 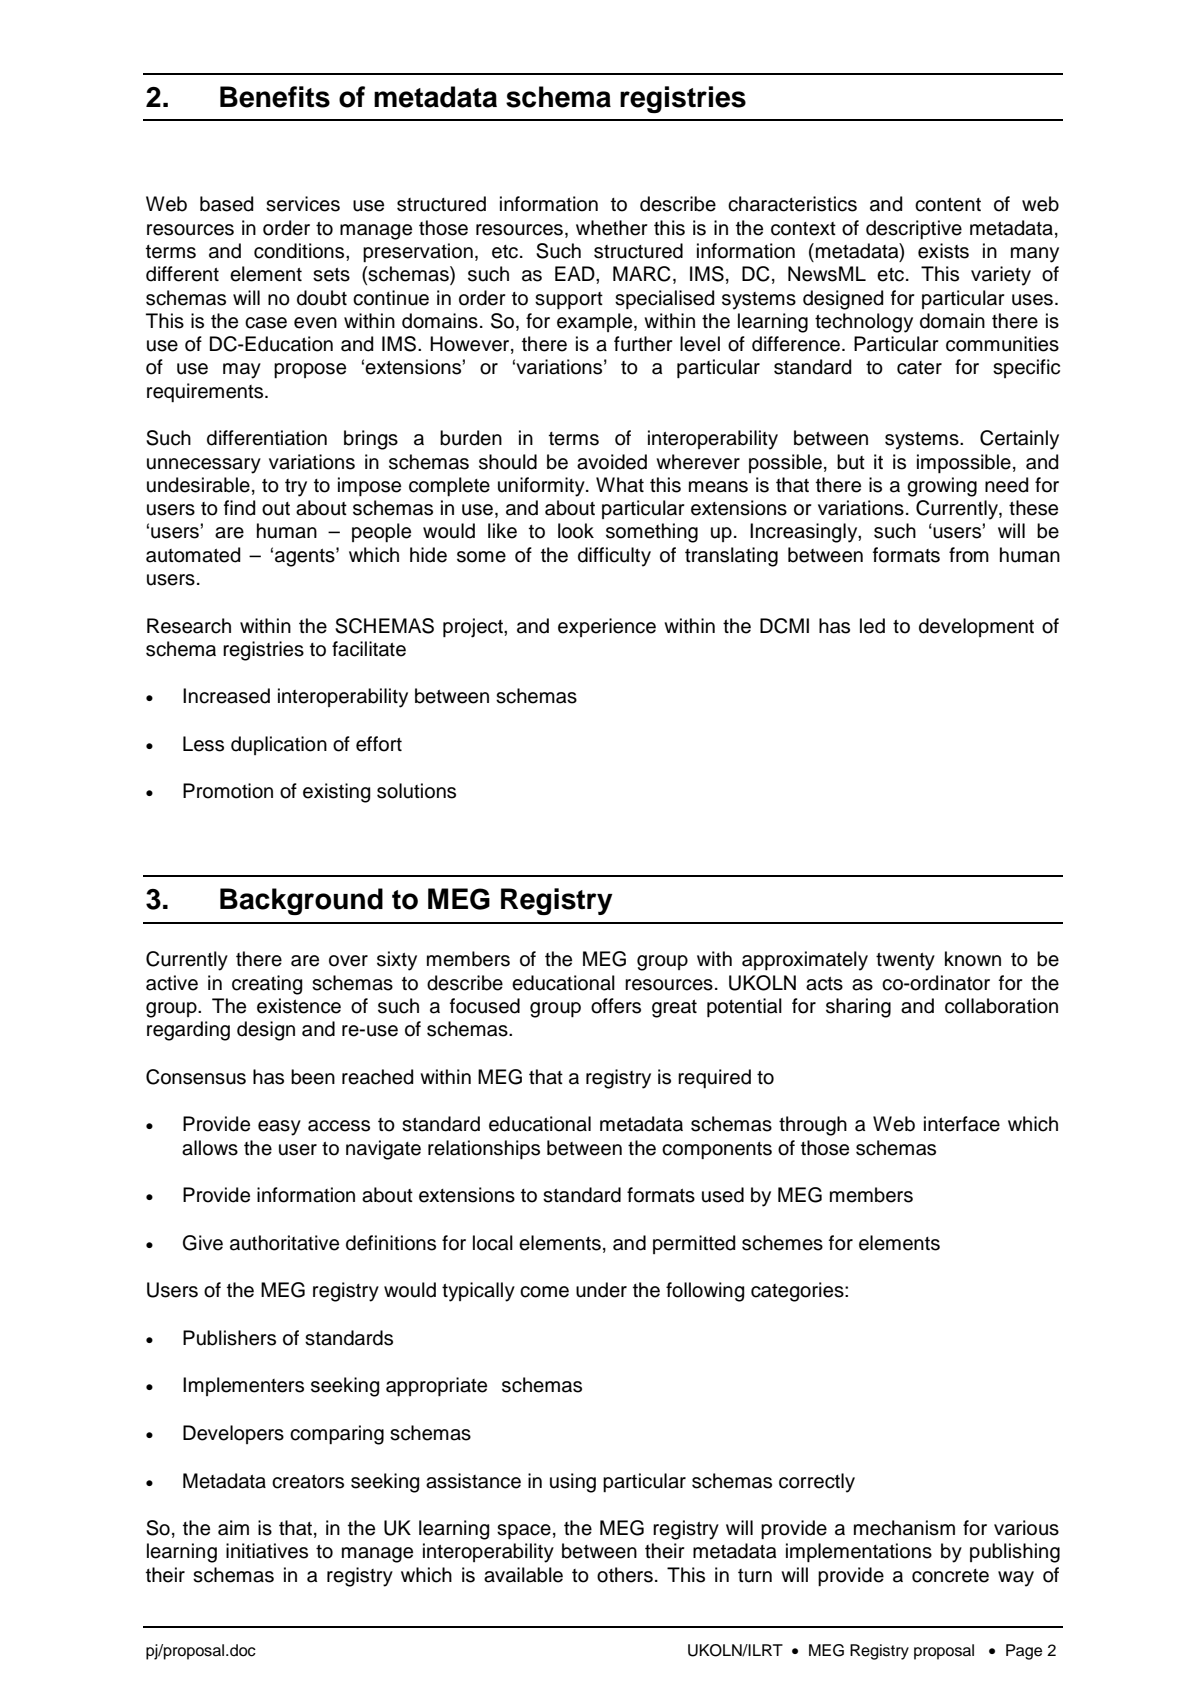 What do you see at coordinates (275, 97) in the document?
I see `Benefits` at bounding box center [275, 97].
